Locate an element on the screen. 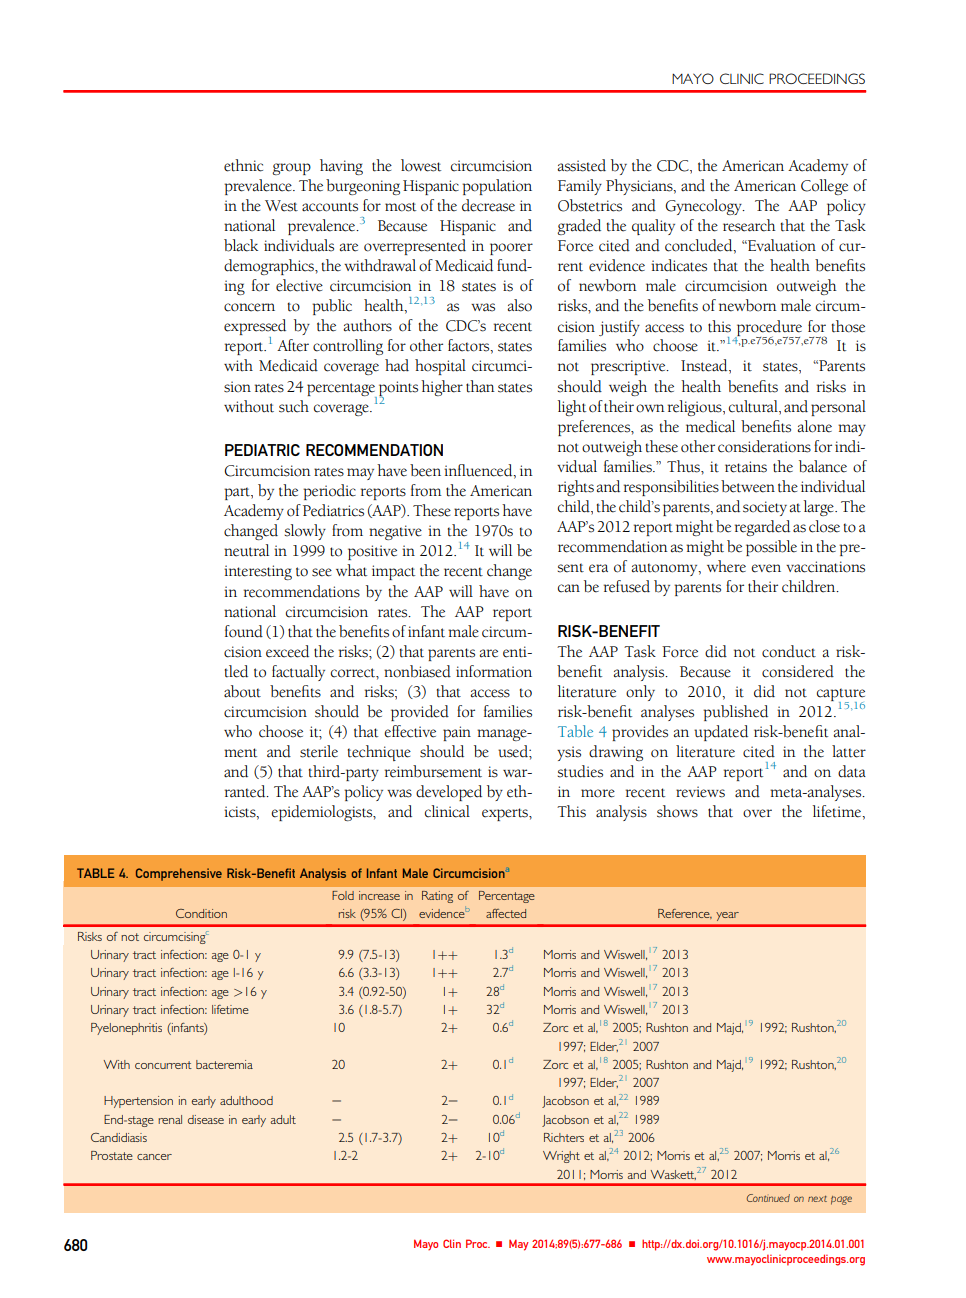  cancer is located at coordinates (154, 1157).
